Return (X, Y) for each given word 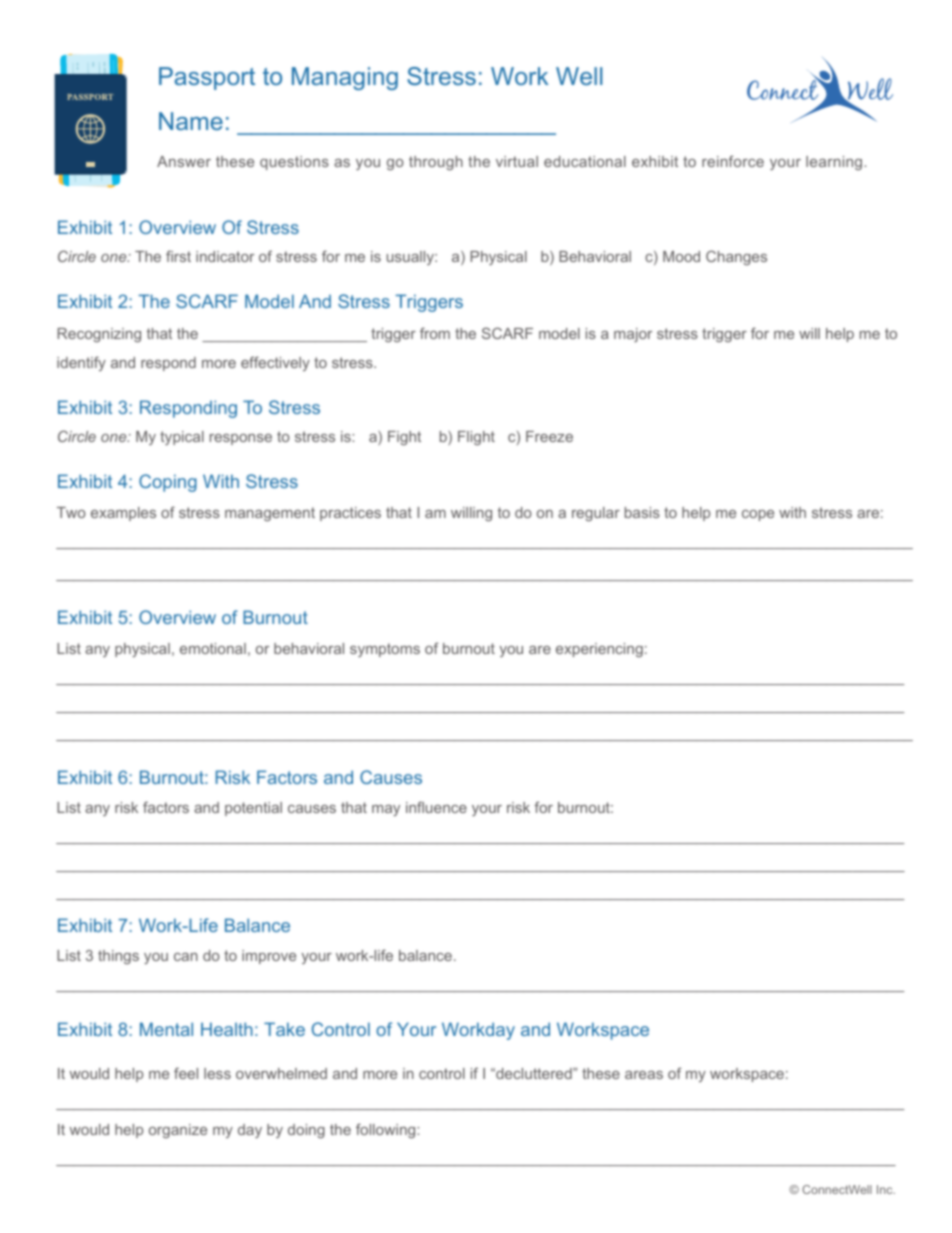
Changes (736, 257)
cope (758, 515)
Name (191, 121)
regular (596, 514)
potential (253, 809)
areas (644, 1075)
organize (178, 1131)
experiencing (599, 650)
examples (123, 514)
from (435, 333)
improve (269, 957)
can (186, 957)
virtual (517, 161)
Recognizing (99, 335)
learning (835, 163)
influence (436, 807)
